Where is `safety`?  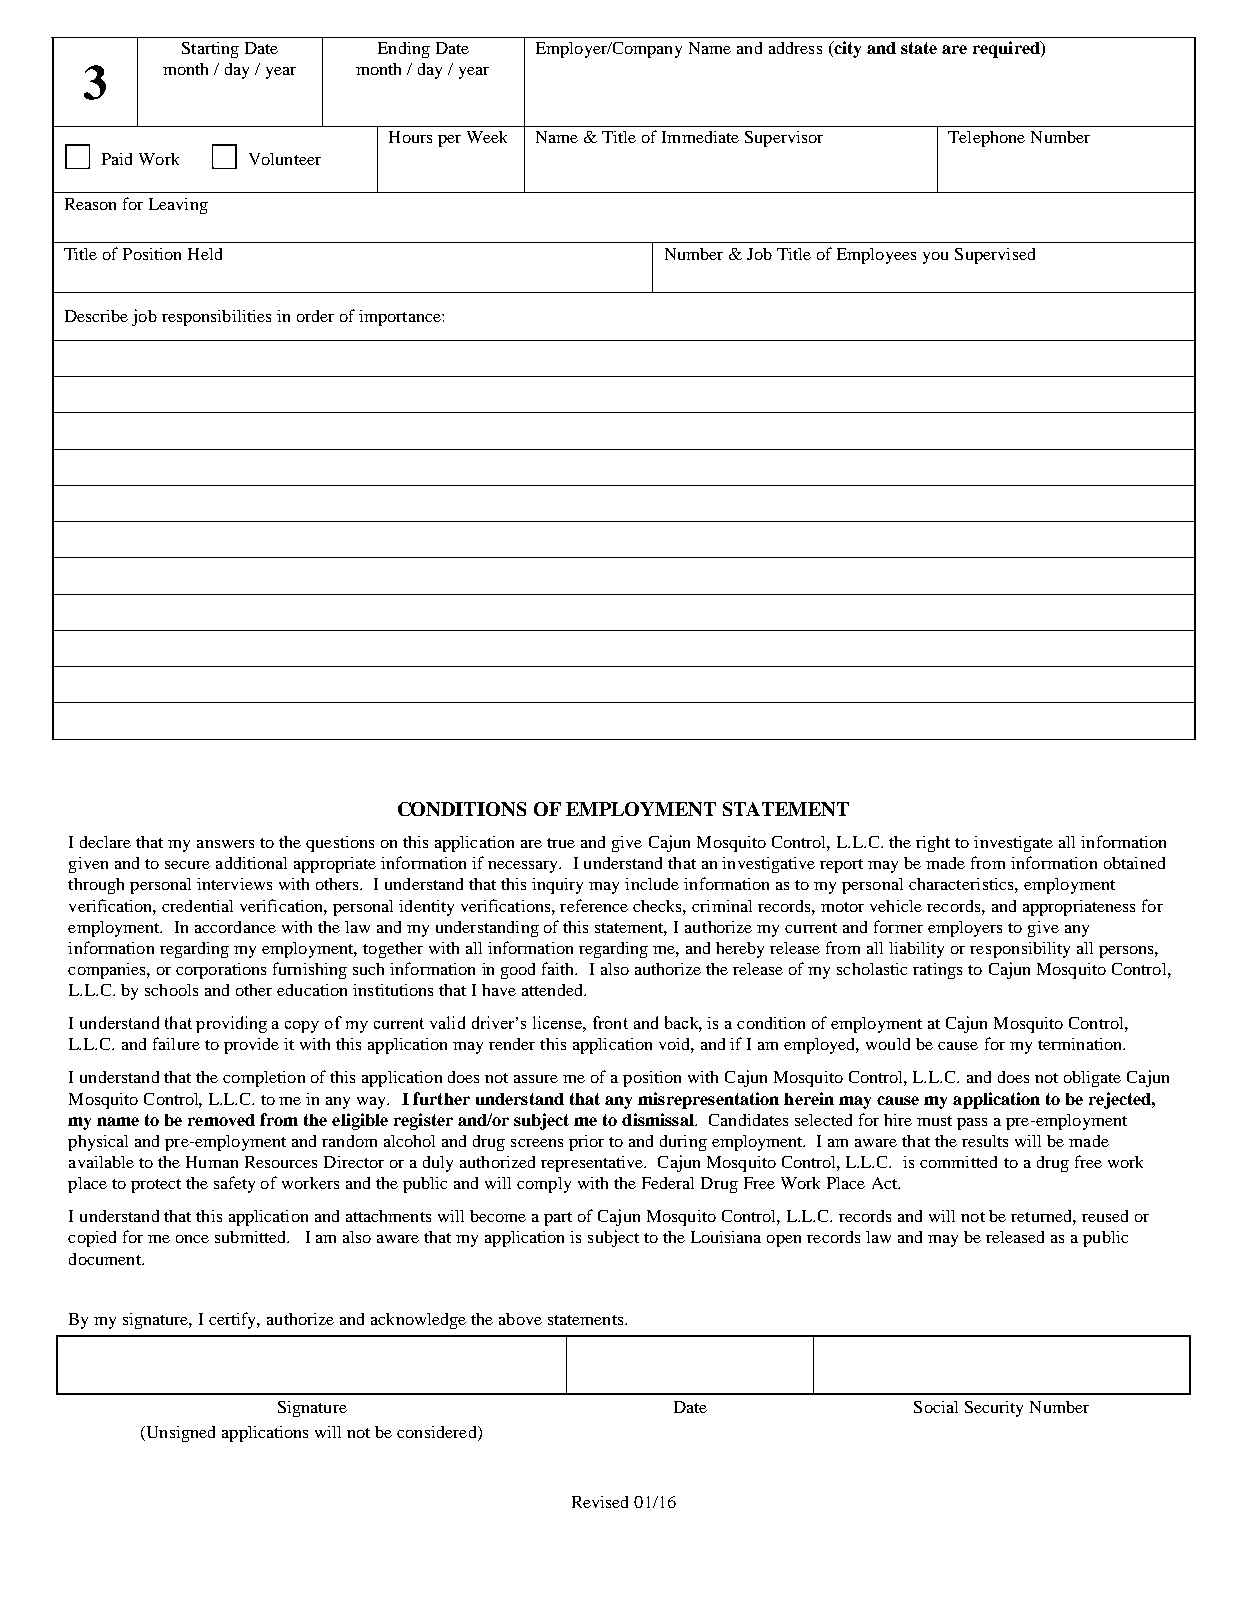
safety is located at coordinates (234, 1184).
